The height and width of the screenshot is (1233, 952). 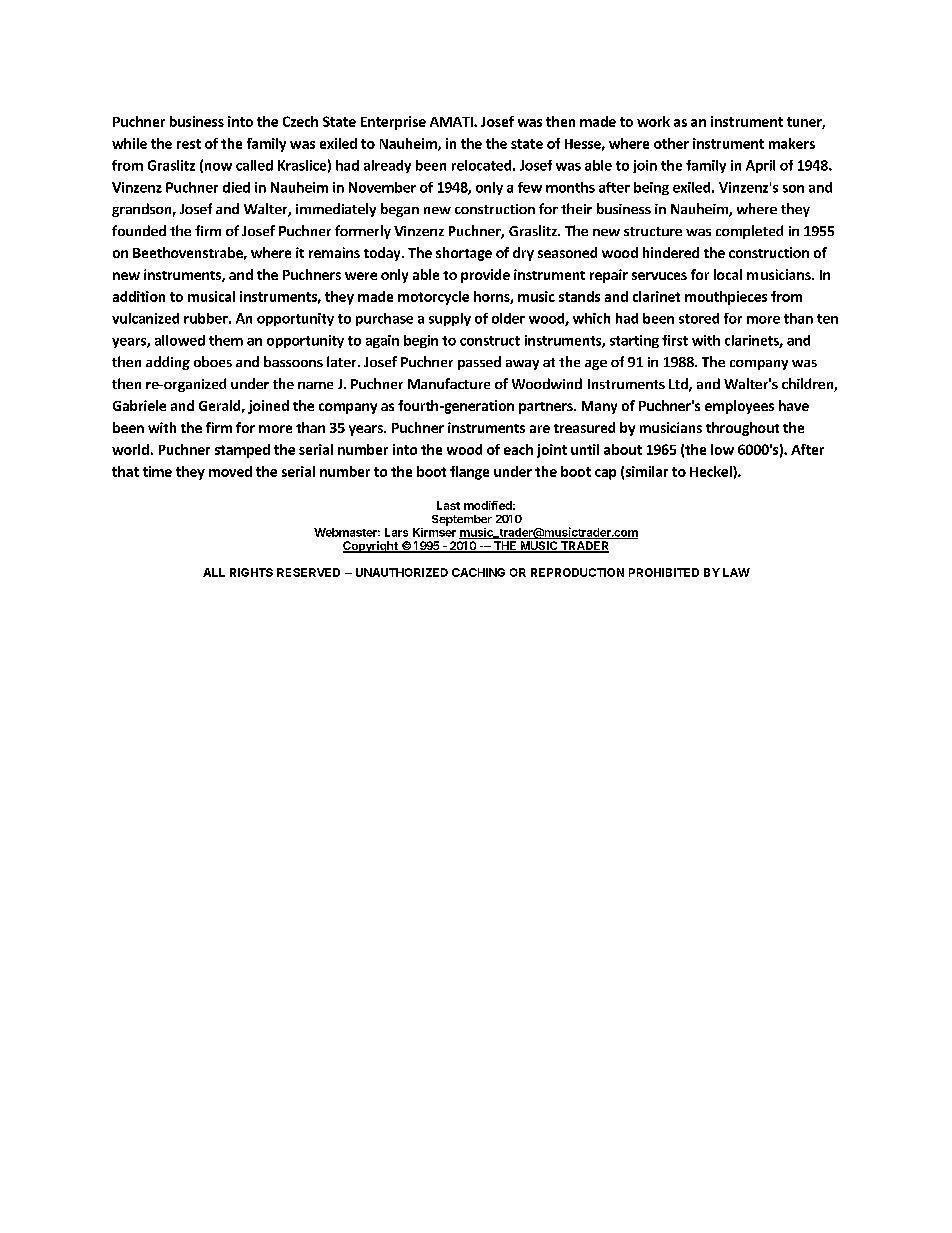 I want to click on rest, so click(x=189, y=144).
